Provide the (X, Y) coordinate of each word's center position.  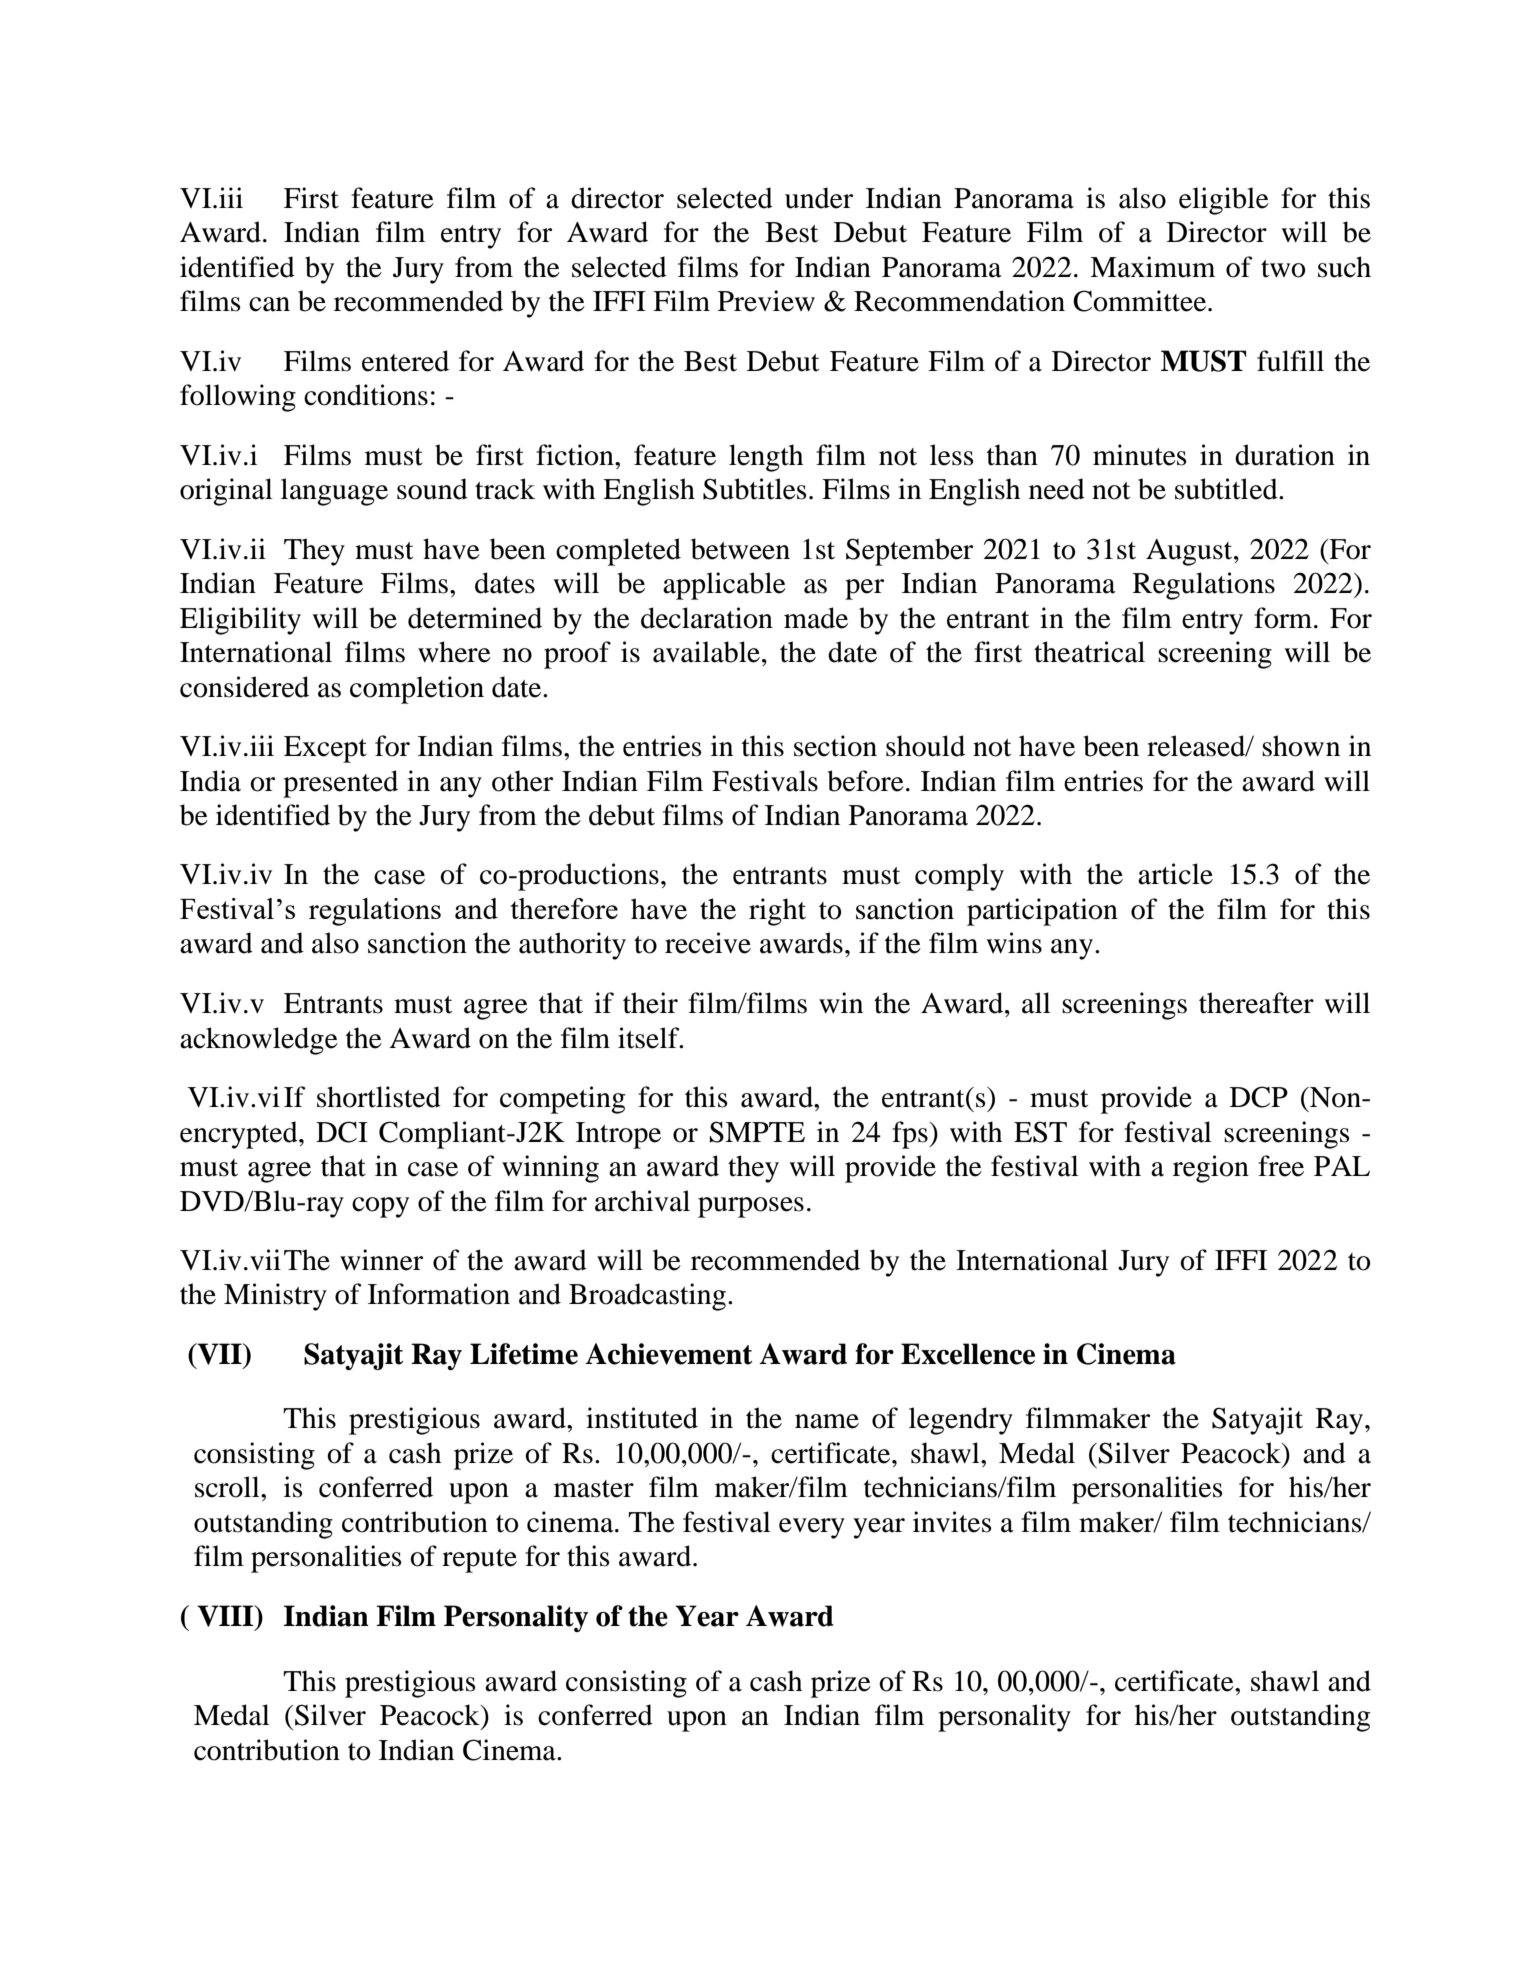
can (269, 304)
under (819, 198)
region (1211, 1169)
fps (911, 1135)
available (706, 652)
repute (479, 1561)
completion (417, 690)
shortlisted (379, 1097)
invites (952, 1522)
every (812, 1528)
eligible (1224, 201)
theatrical (1089, 652)
